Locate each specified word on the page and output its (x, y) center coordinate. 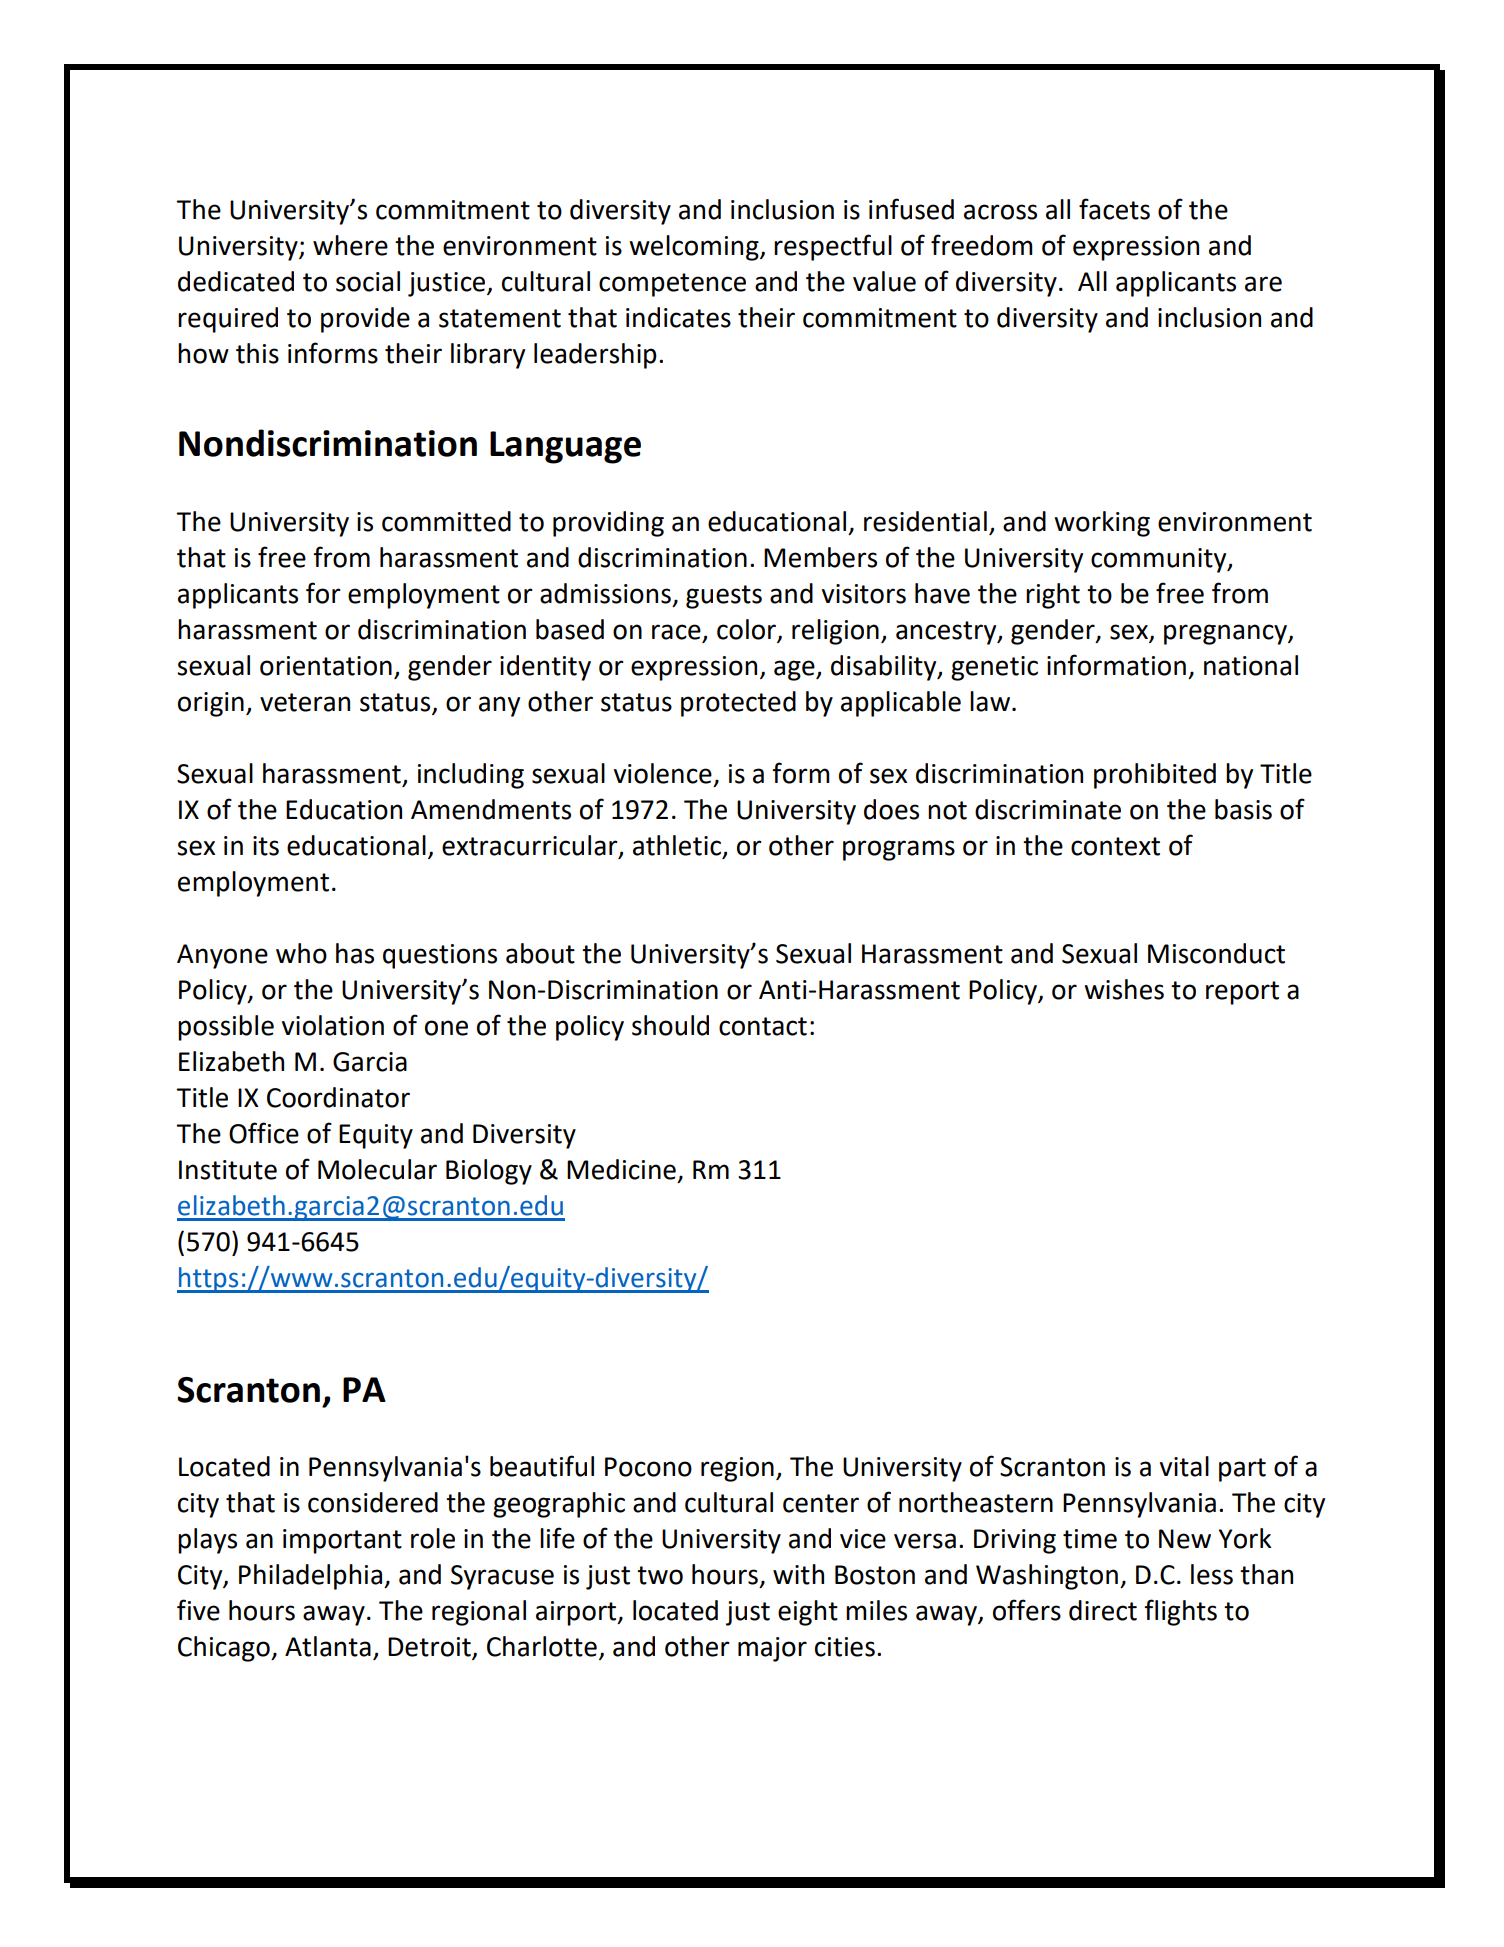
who (301, 953)
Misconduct (1216, 953)
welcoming (695, 248)
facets (1114, 209)
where (350, 245)
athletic (678, 846)
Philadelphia (312, 1577)
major (772, 1649)
